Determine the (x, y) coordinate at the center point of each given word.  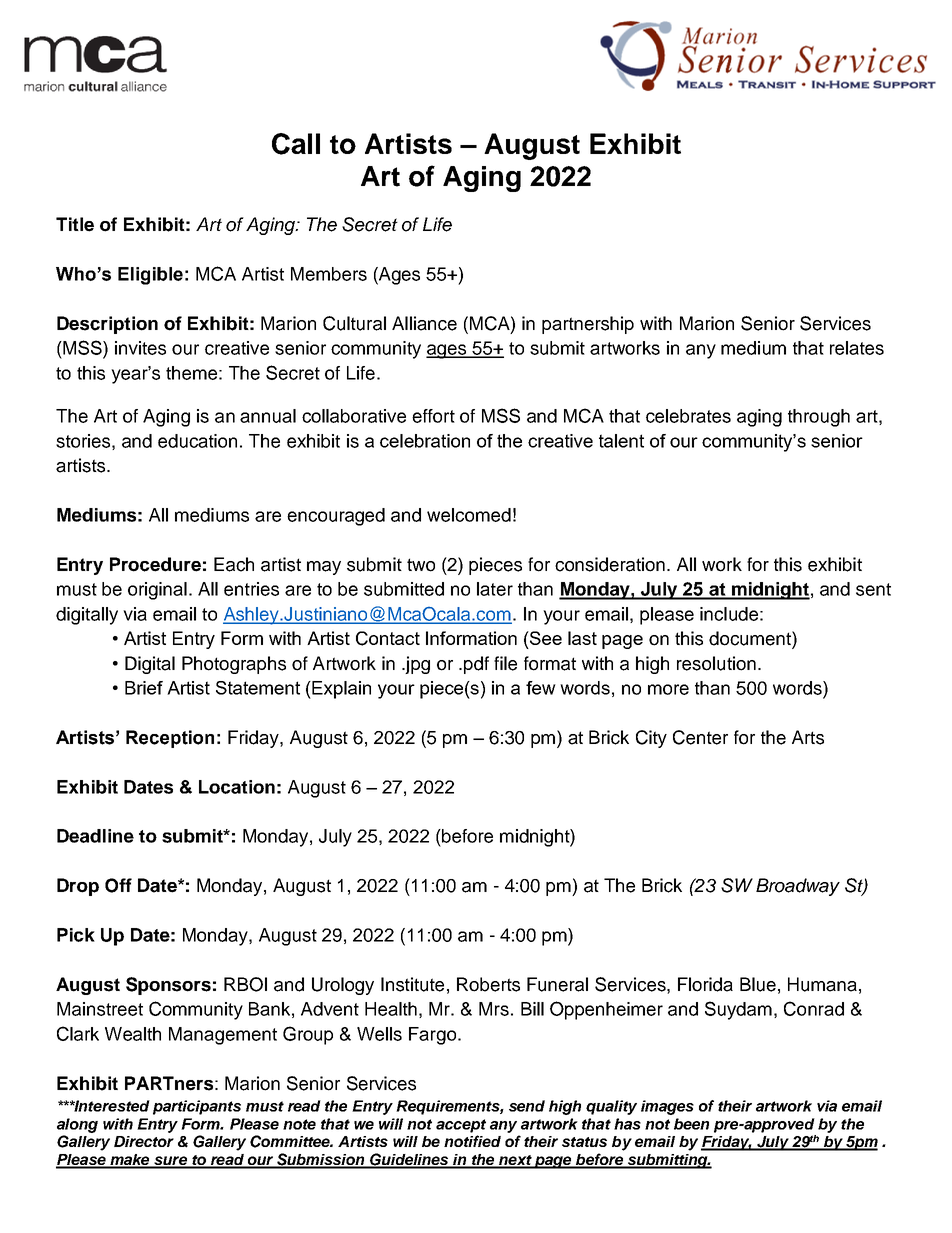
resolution (716, 663)
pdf (476, 665)
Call (296, 144)
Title (75, 224)
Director (144, 1141)
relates (857, 348)
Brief (144, 688)
